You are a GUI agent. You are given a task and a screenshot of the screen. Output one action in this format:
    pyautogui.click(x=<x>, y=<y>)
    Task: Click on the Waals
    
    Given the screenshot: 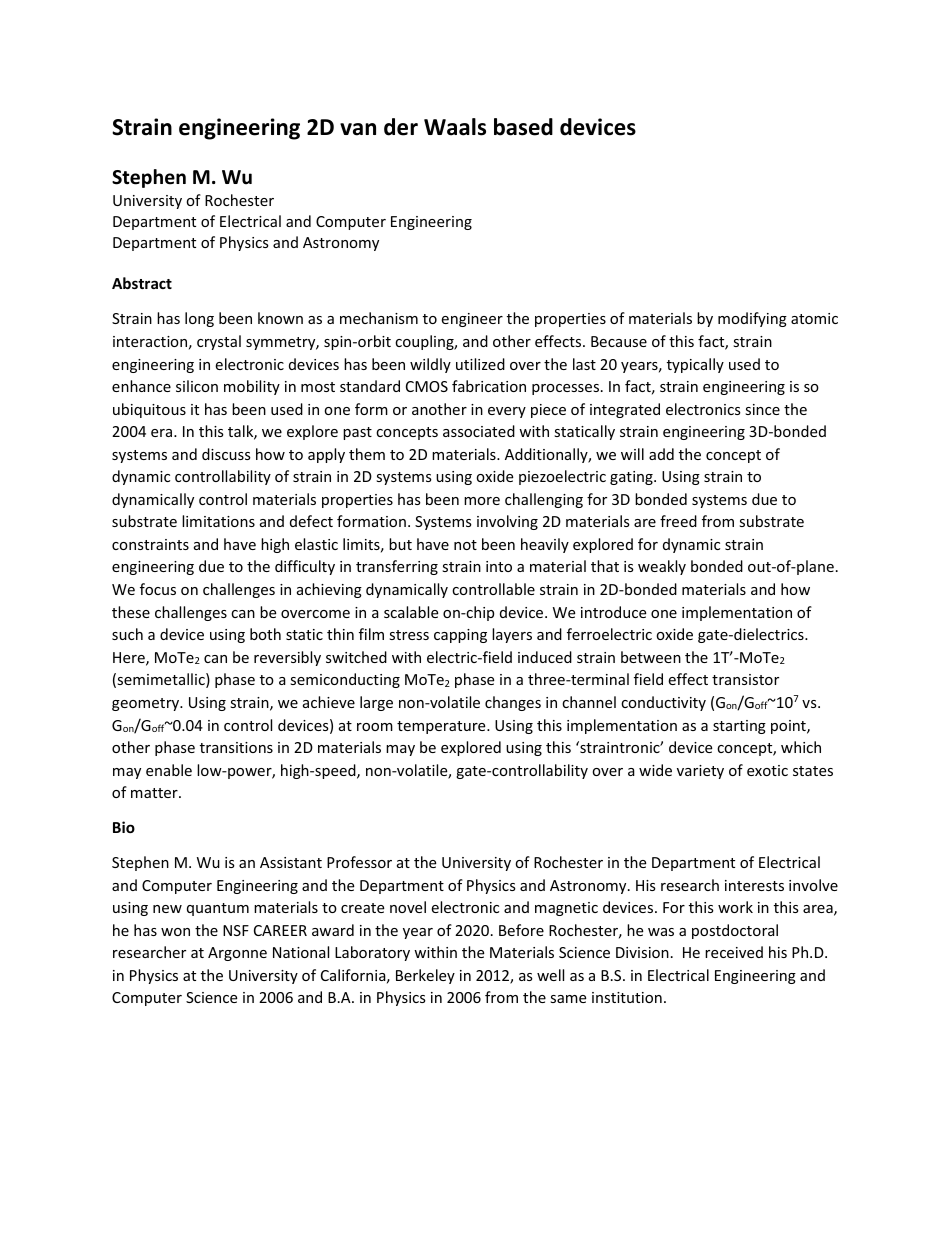 What is the action you would take?
    pyautogui.click(x=455, y=127)
